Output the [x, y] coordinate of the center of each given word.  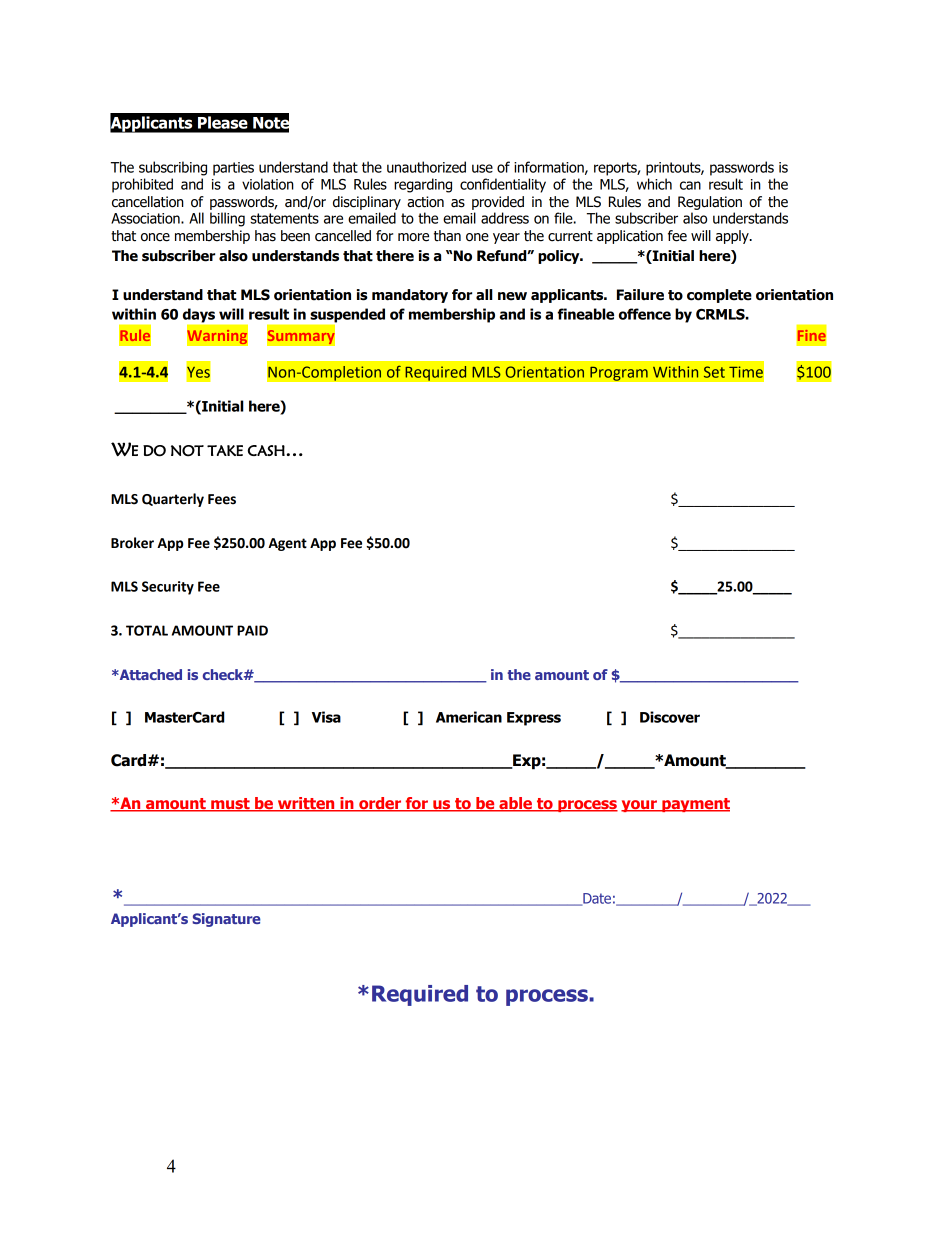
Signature [226, 920]
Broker [132, 543]
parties [233, 169]
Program [619, 373]
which [654, 184]
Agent [287, 544]
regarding [423, 185]
